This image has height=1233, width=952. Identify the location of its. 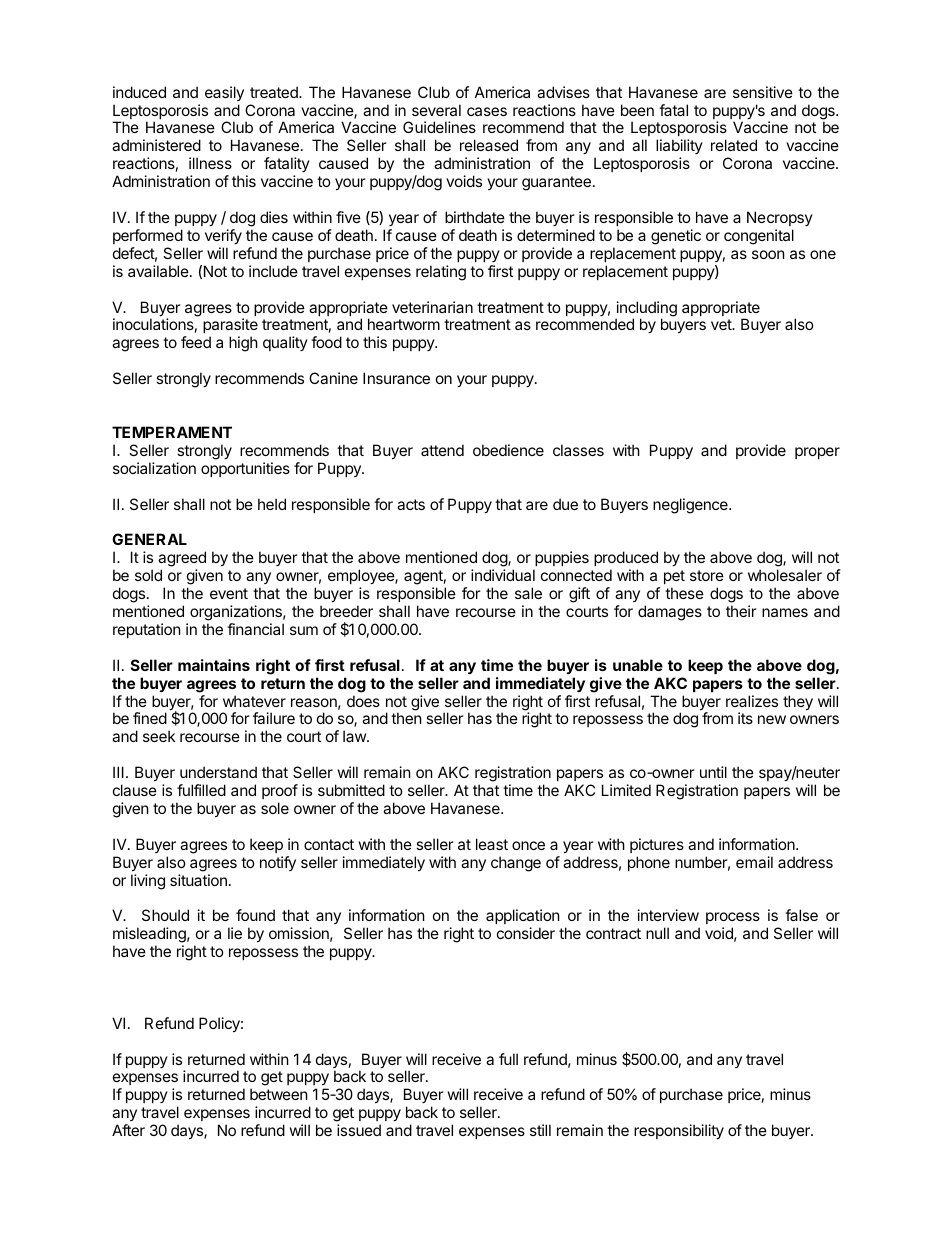
(745, 718).
